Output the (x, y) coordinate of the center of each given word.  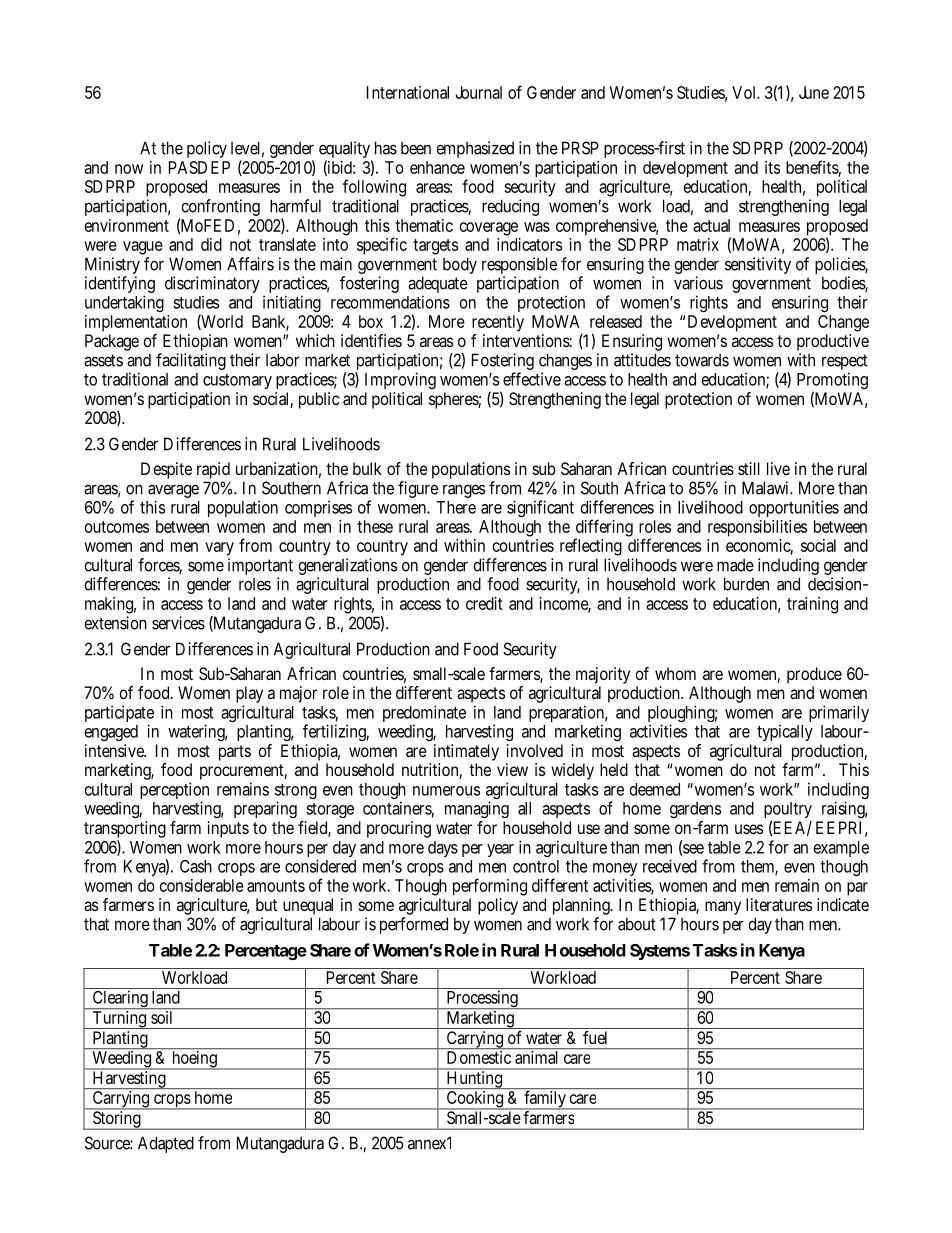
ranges (464, 491)
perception (174, 792)
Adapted (166, 1144)
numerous (446, 791)
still (749, 468)
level (245, 148)
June (814, 92)
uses (749, 829)
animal (536, 1057)
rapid (213, 470)
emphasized (475, 149)
